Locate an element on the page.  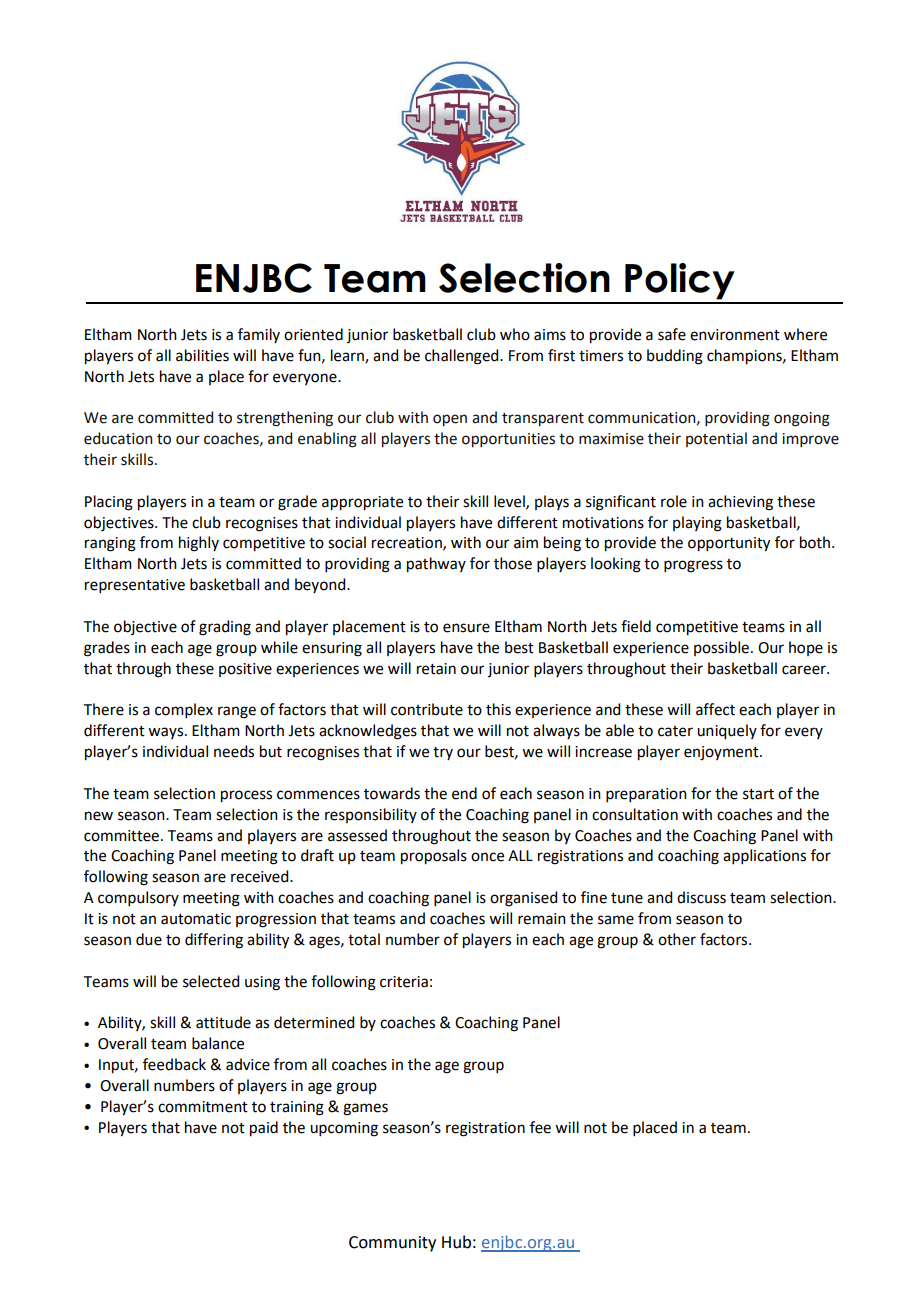
other is located at coordinates (677, 939).
